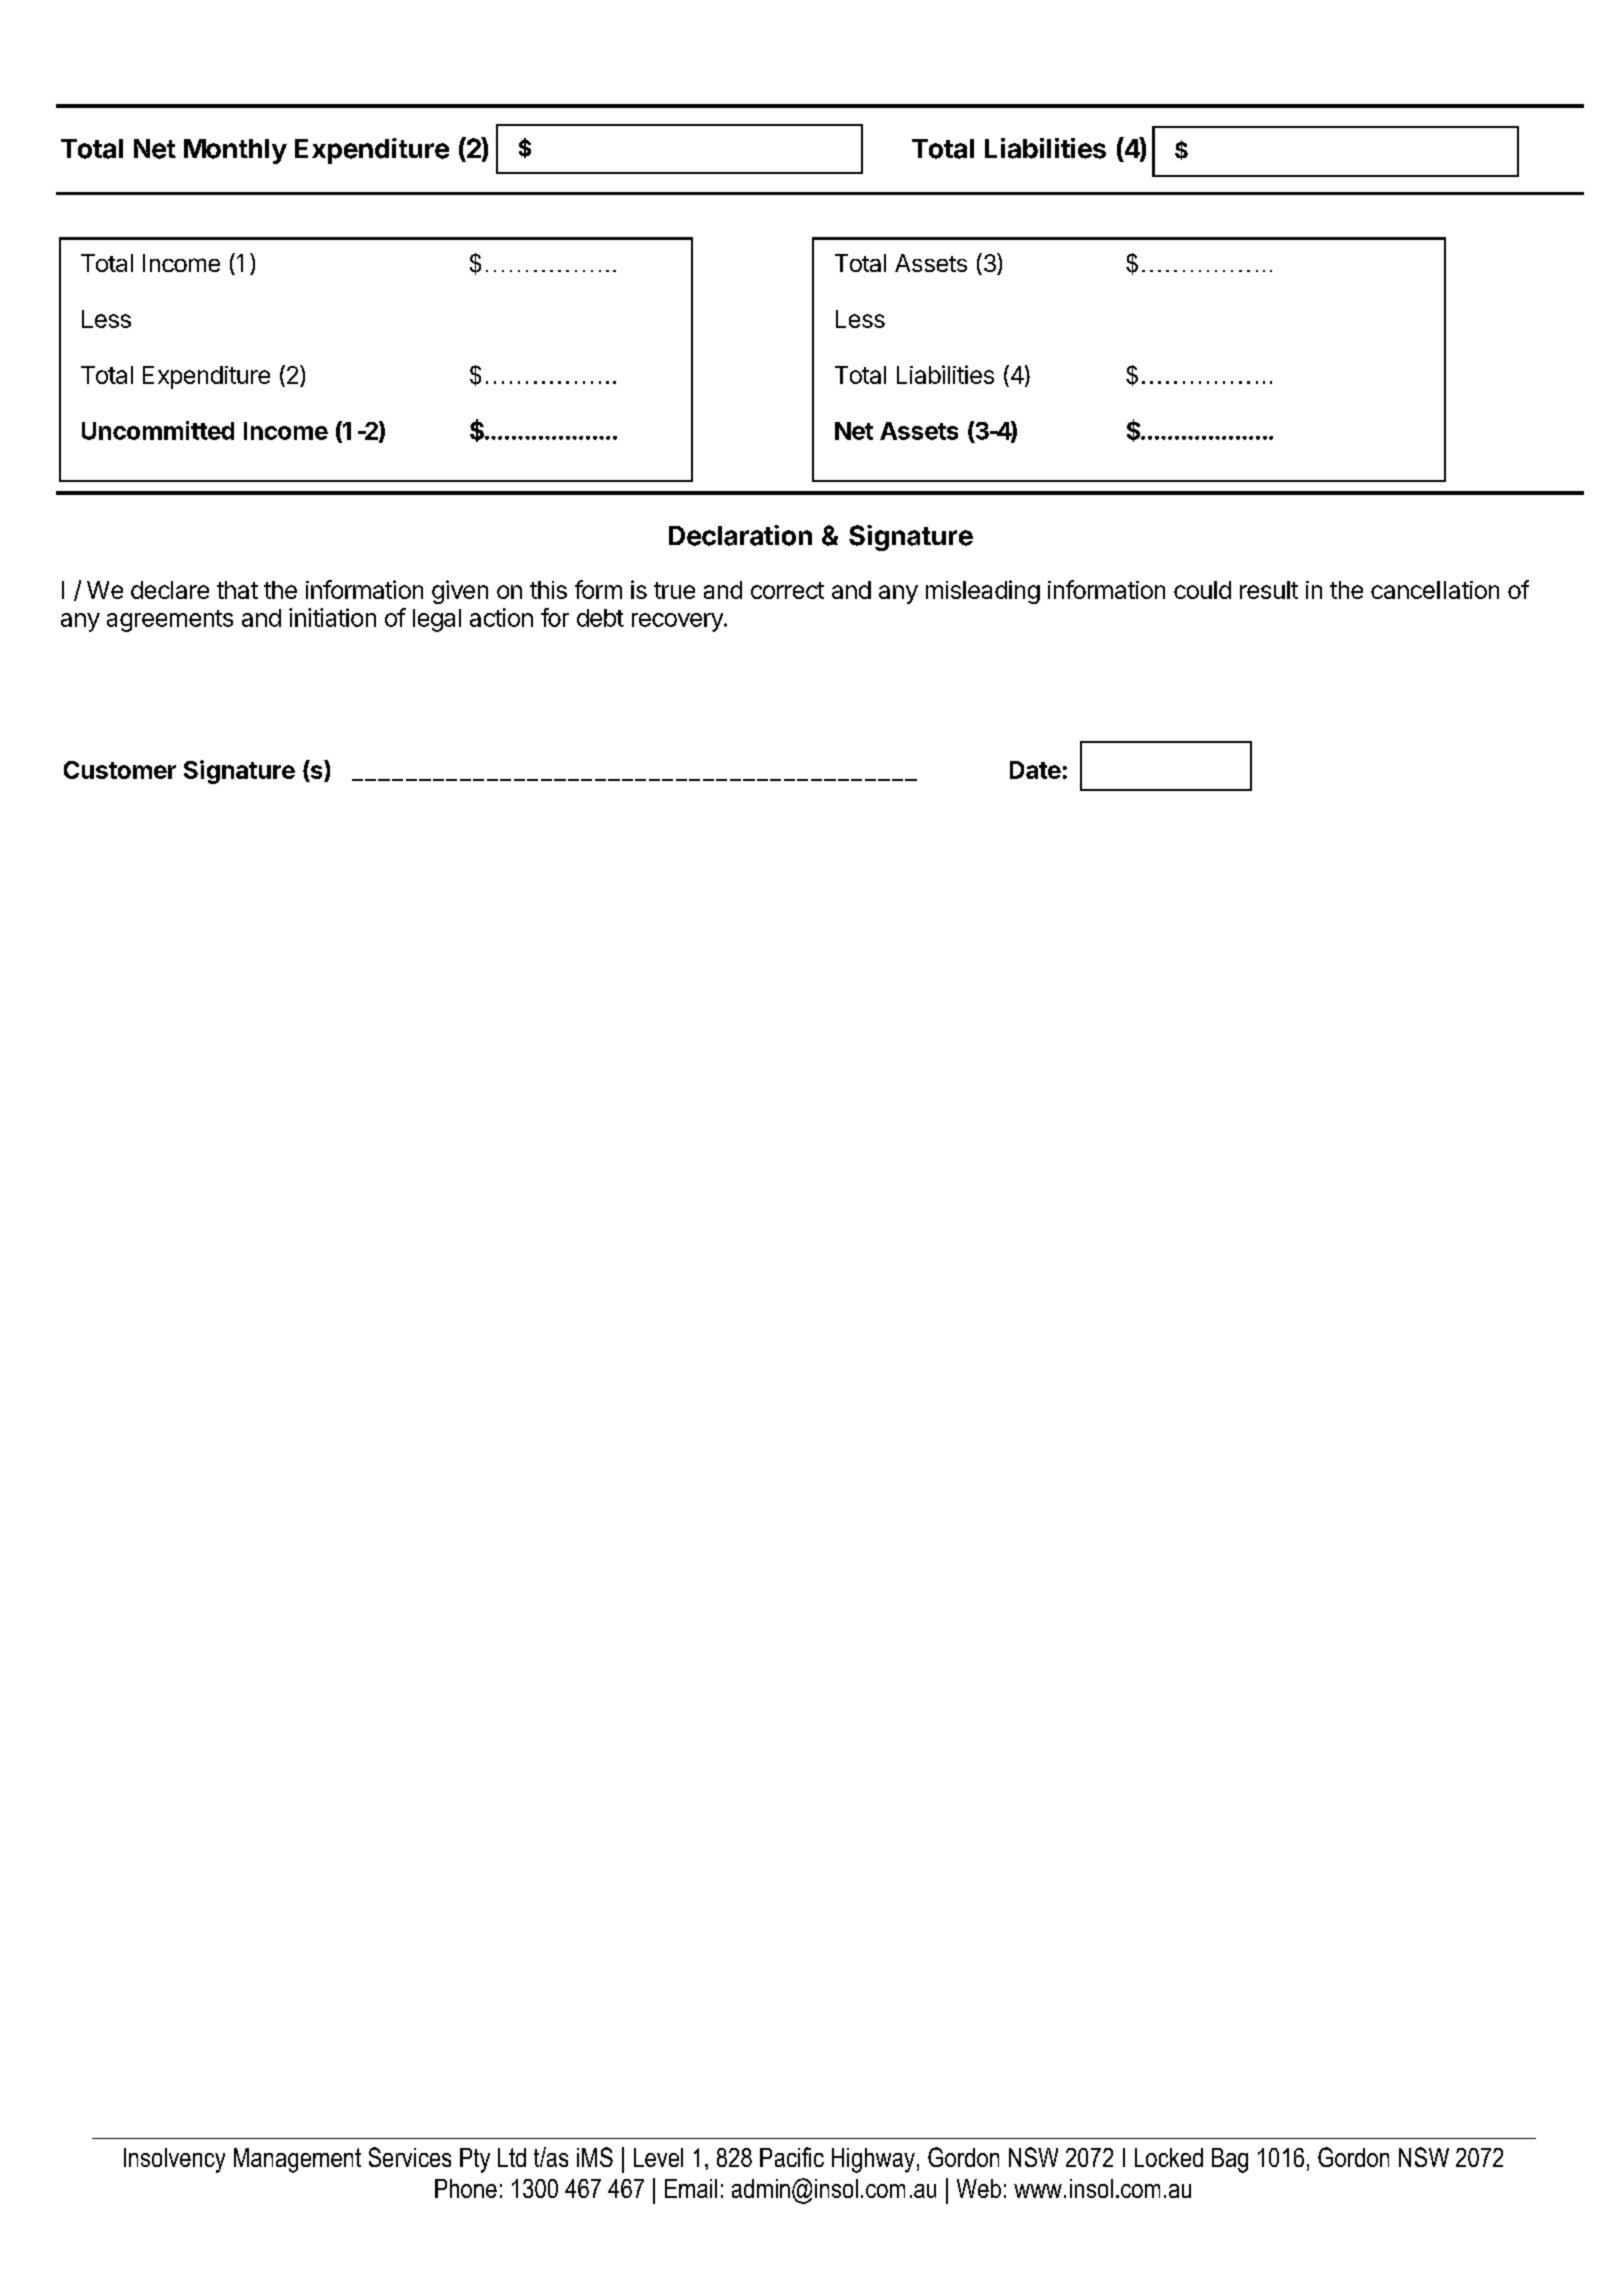 The height and width of the document is (2274, 1608). What do you see at coordinates (297, 2160) in the document?
I see `Management` at bounding box center [297, 2160].
